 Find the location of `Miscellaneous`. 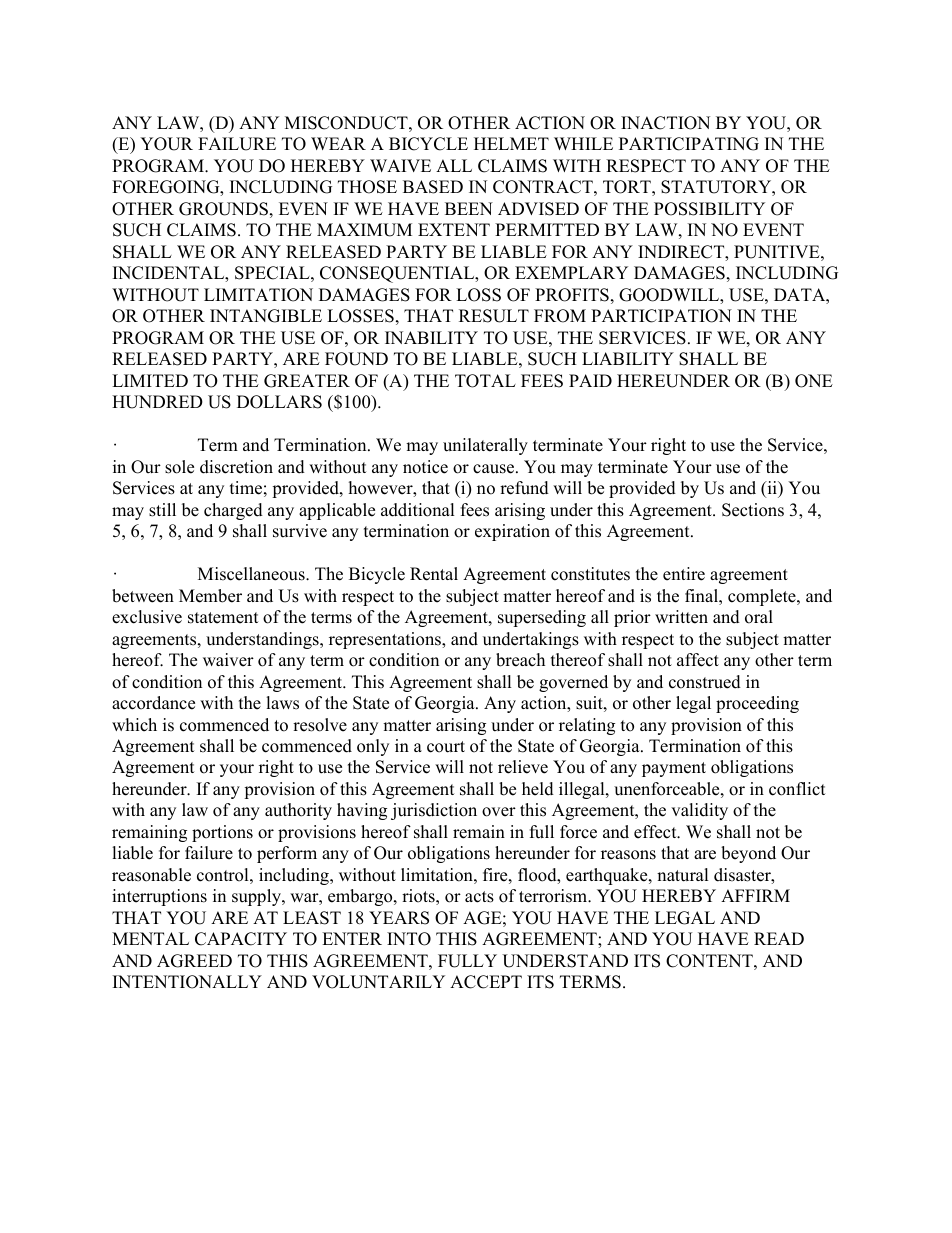

Miscellaneous is located at coordinates (252, 574).
